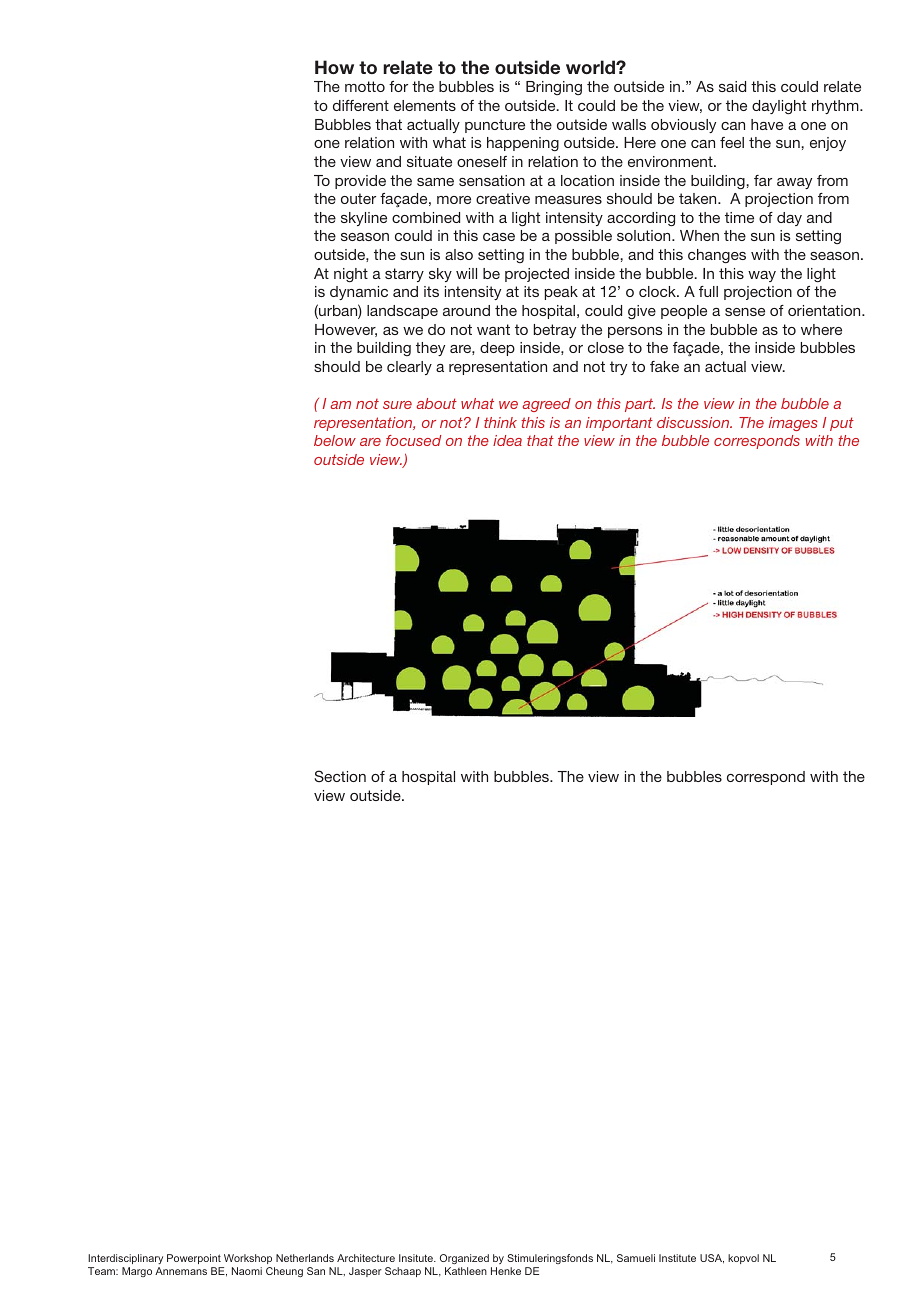 The image size is (924, 1308). Describe the element at coordinates (767, 124) in the screenshot. I see `have` at that location.
